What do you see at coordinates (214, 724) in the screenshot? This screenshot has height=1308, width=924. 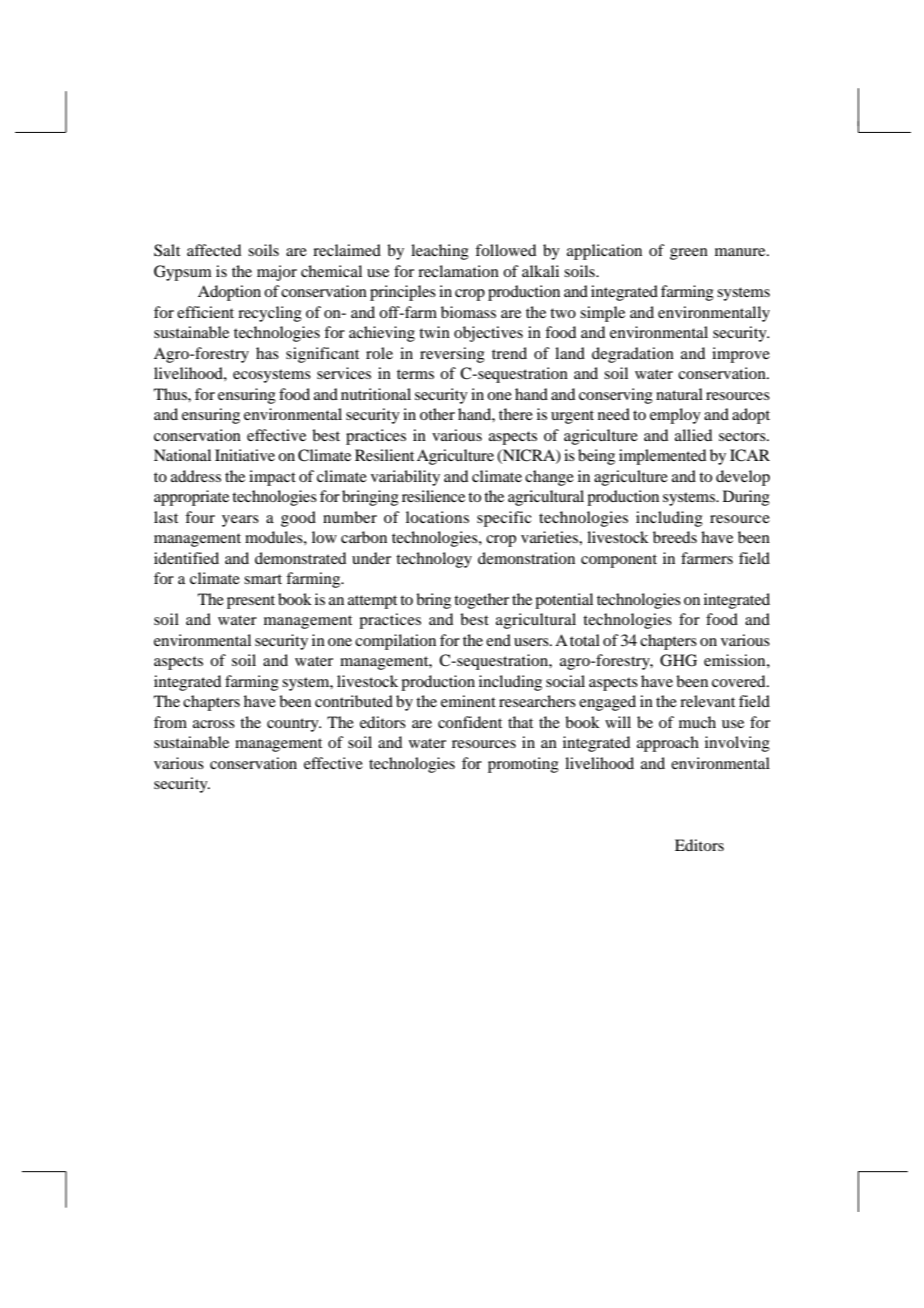 I see `across` at bounding box center [214, 724].
